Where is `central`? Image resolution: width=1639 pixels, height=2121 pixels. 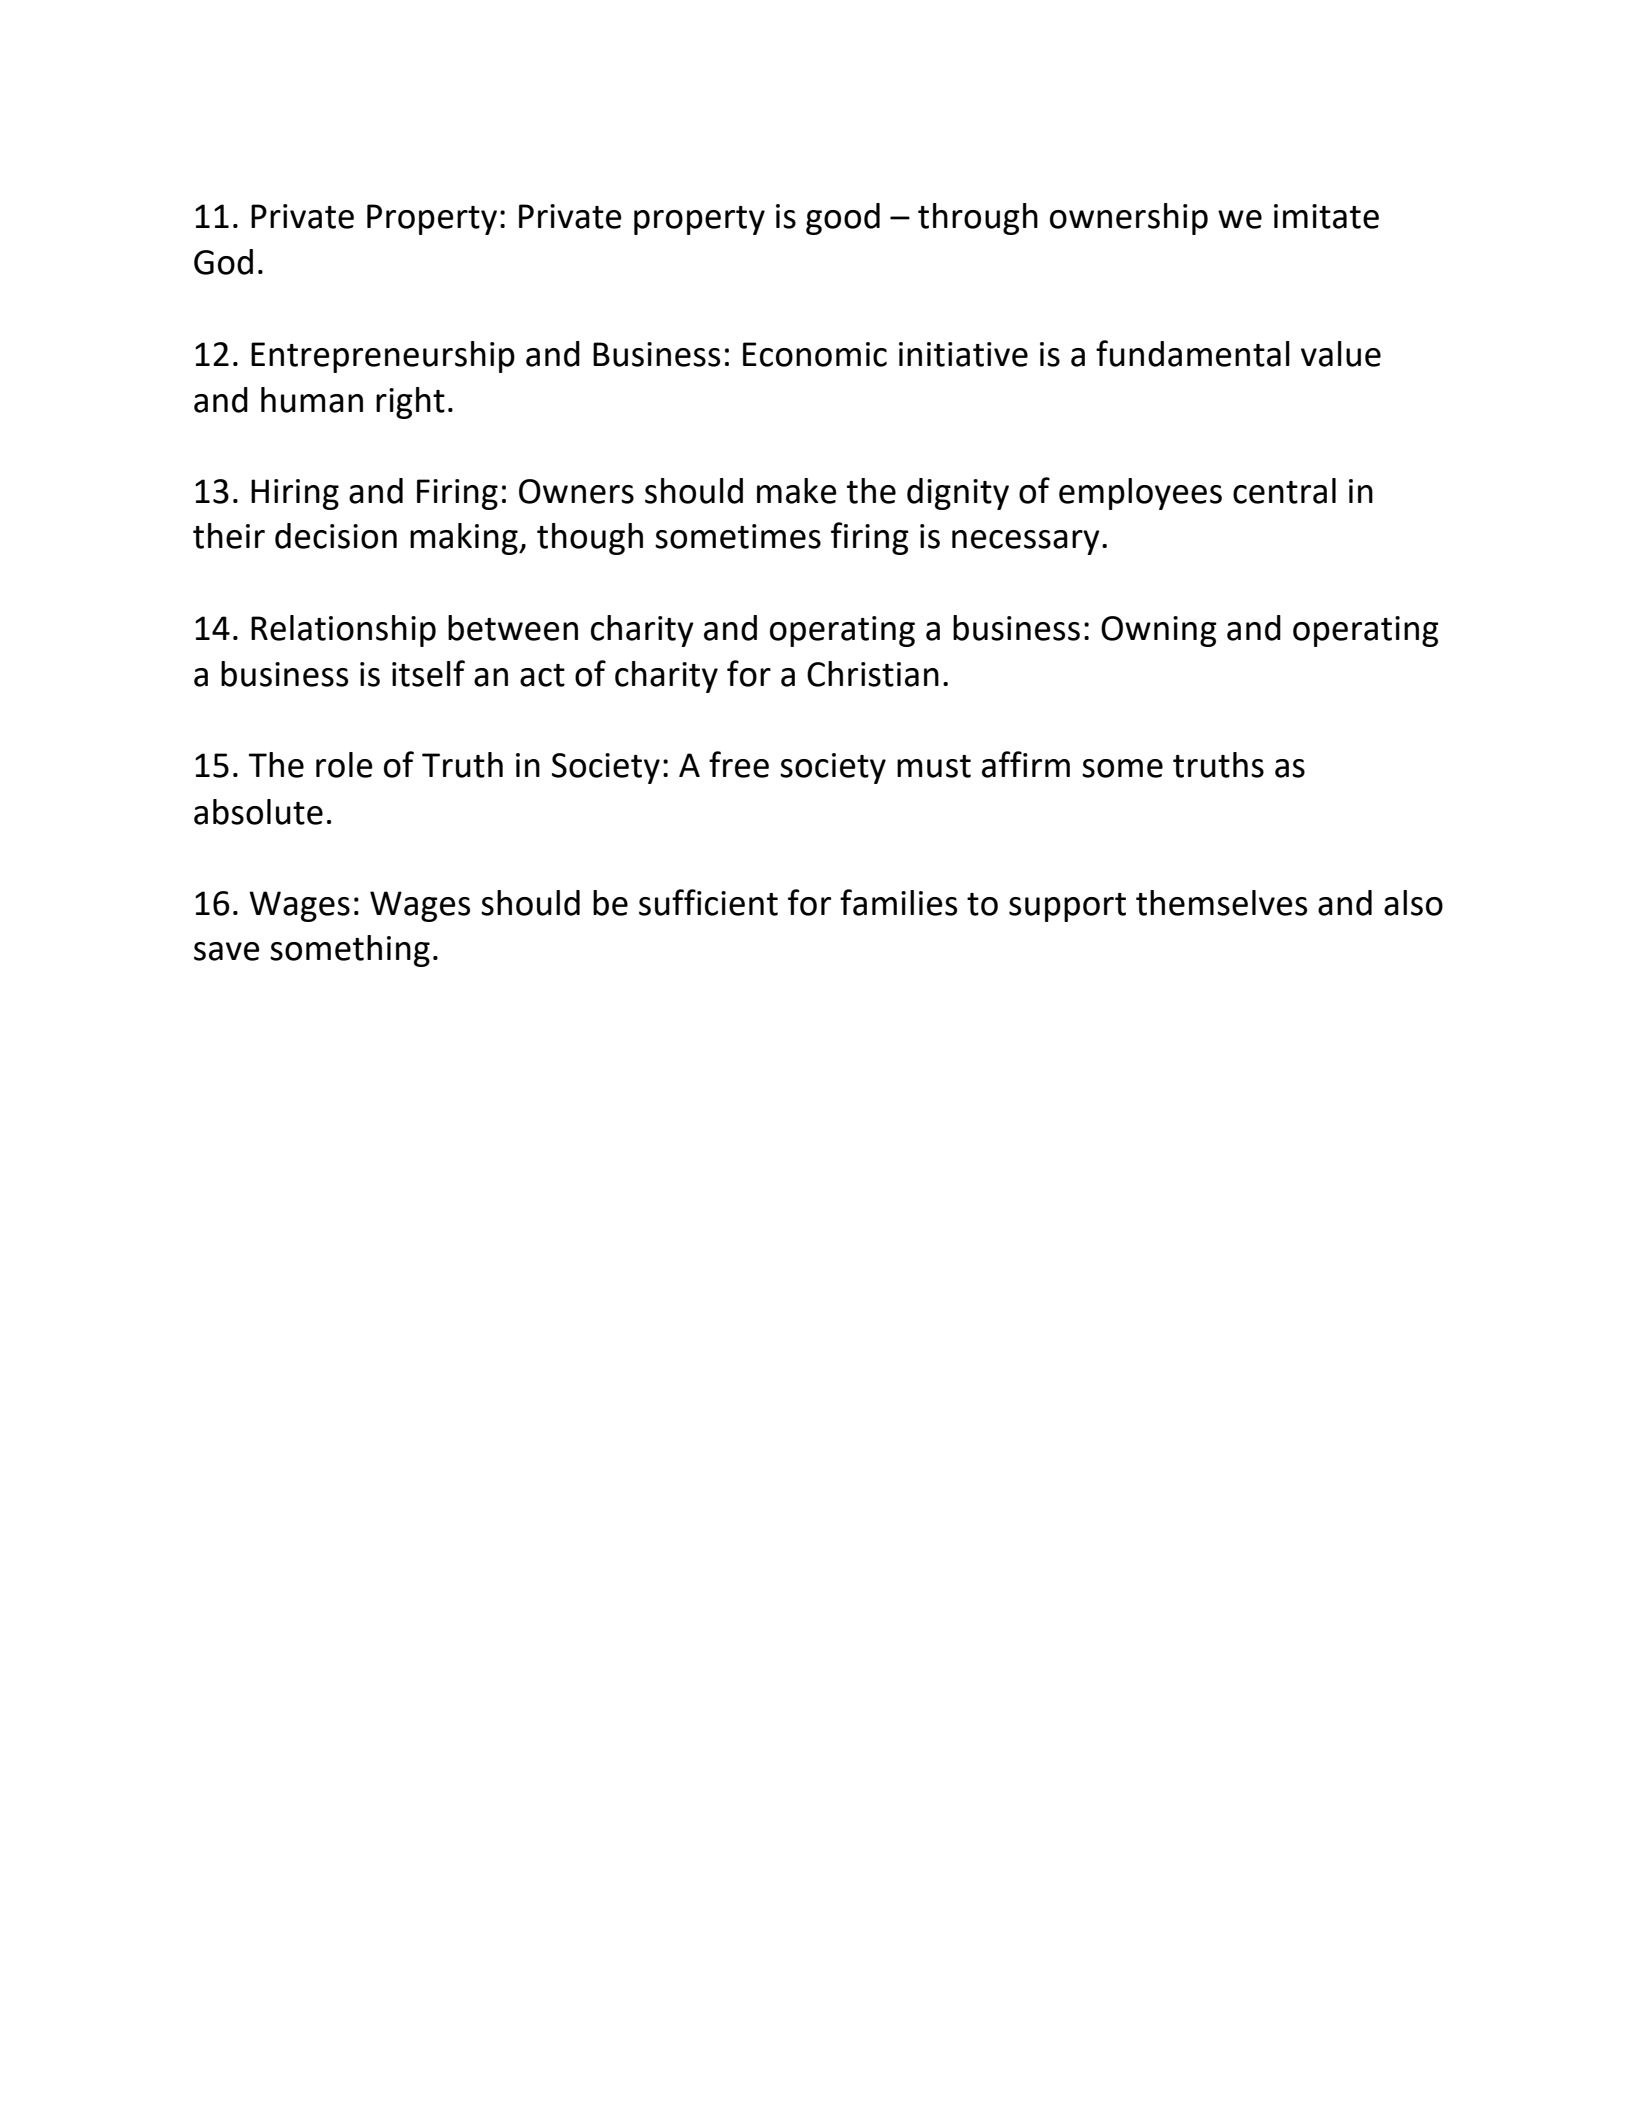 central is located at coordinates (1284, 491).
